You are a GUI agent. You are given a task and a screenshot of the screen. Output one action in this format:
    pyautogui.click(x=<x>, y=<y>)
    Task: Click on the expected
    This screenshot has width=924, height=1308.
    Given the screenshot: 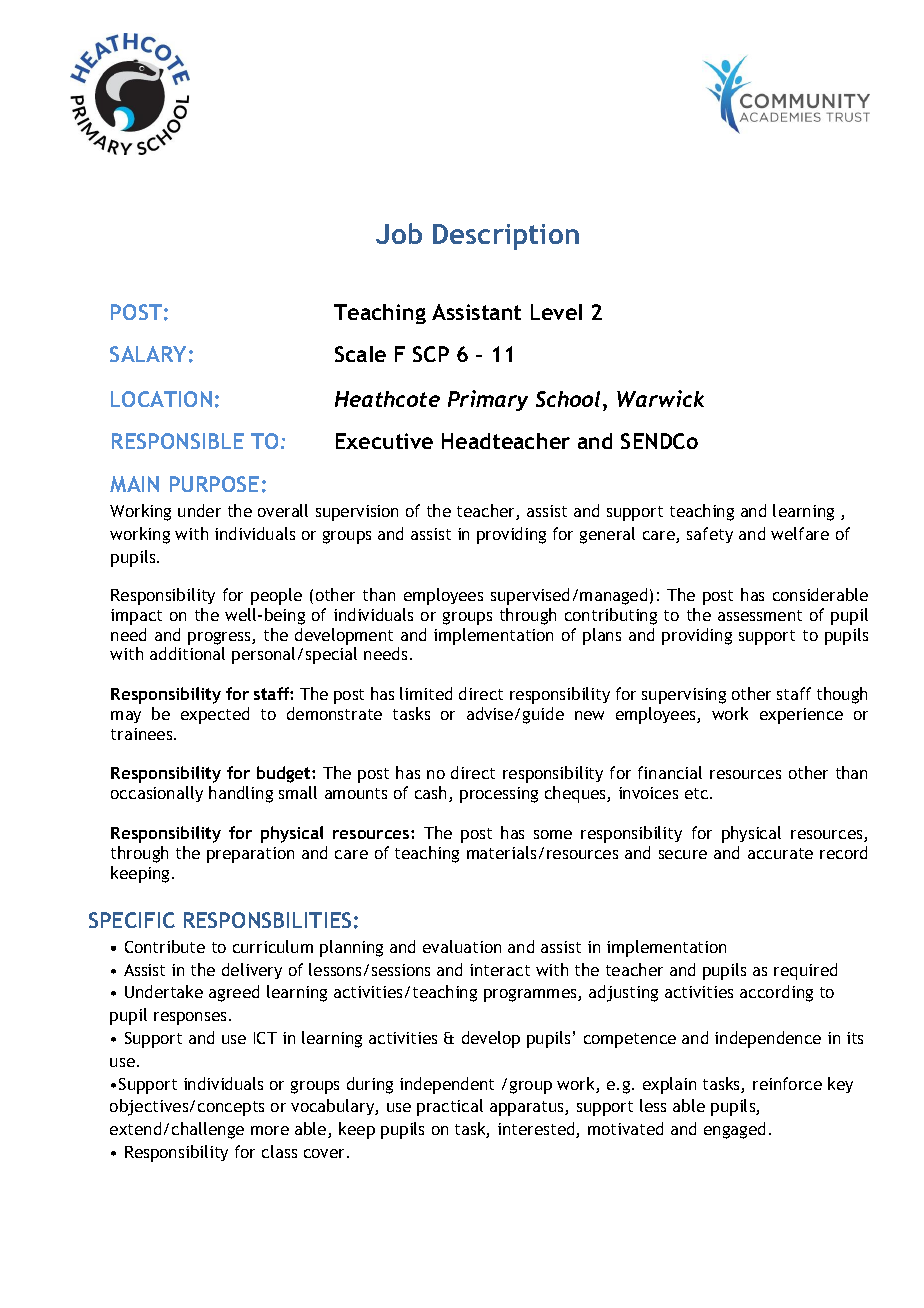 What is the action you would take?
    pyautogui.click(x=215, y=715)
